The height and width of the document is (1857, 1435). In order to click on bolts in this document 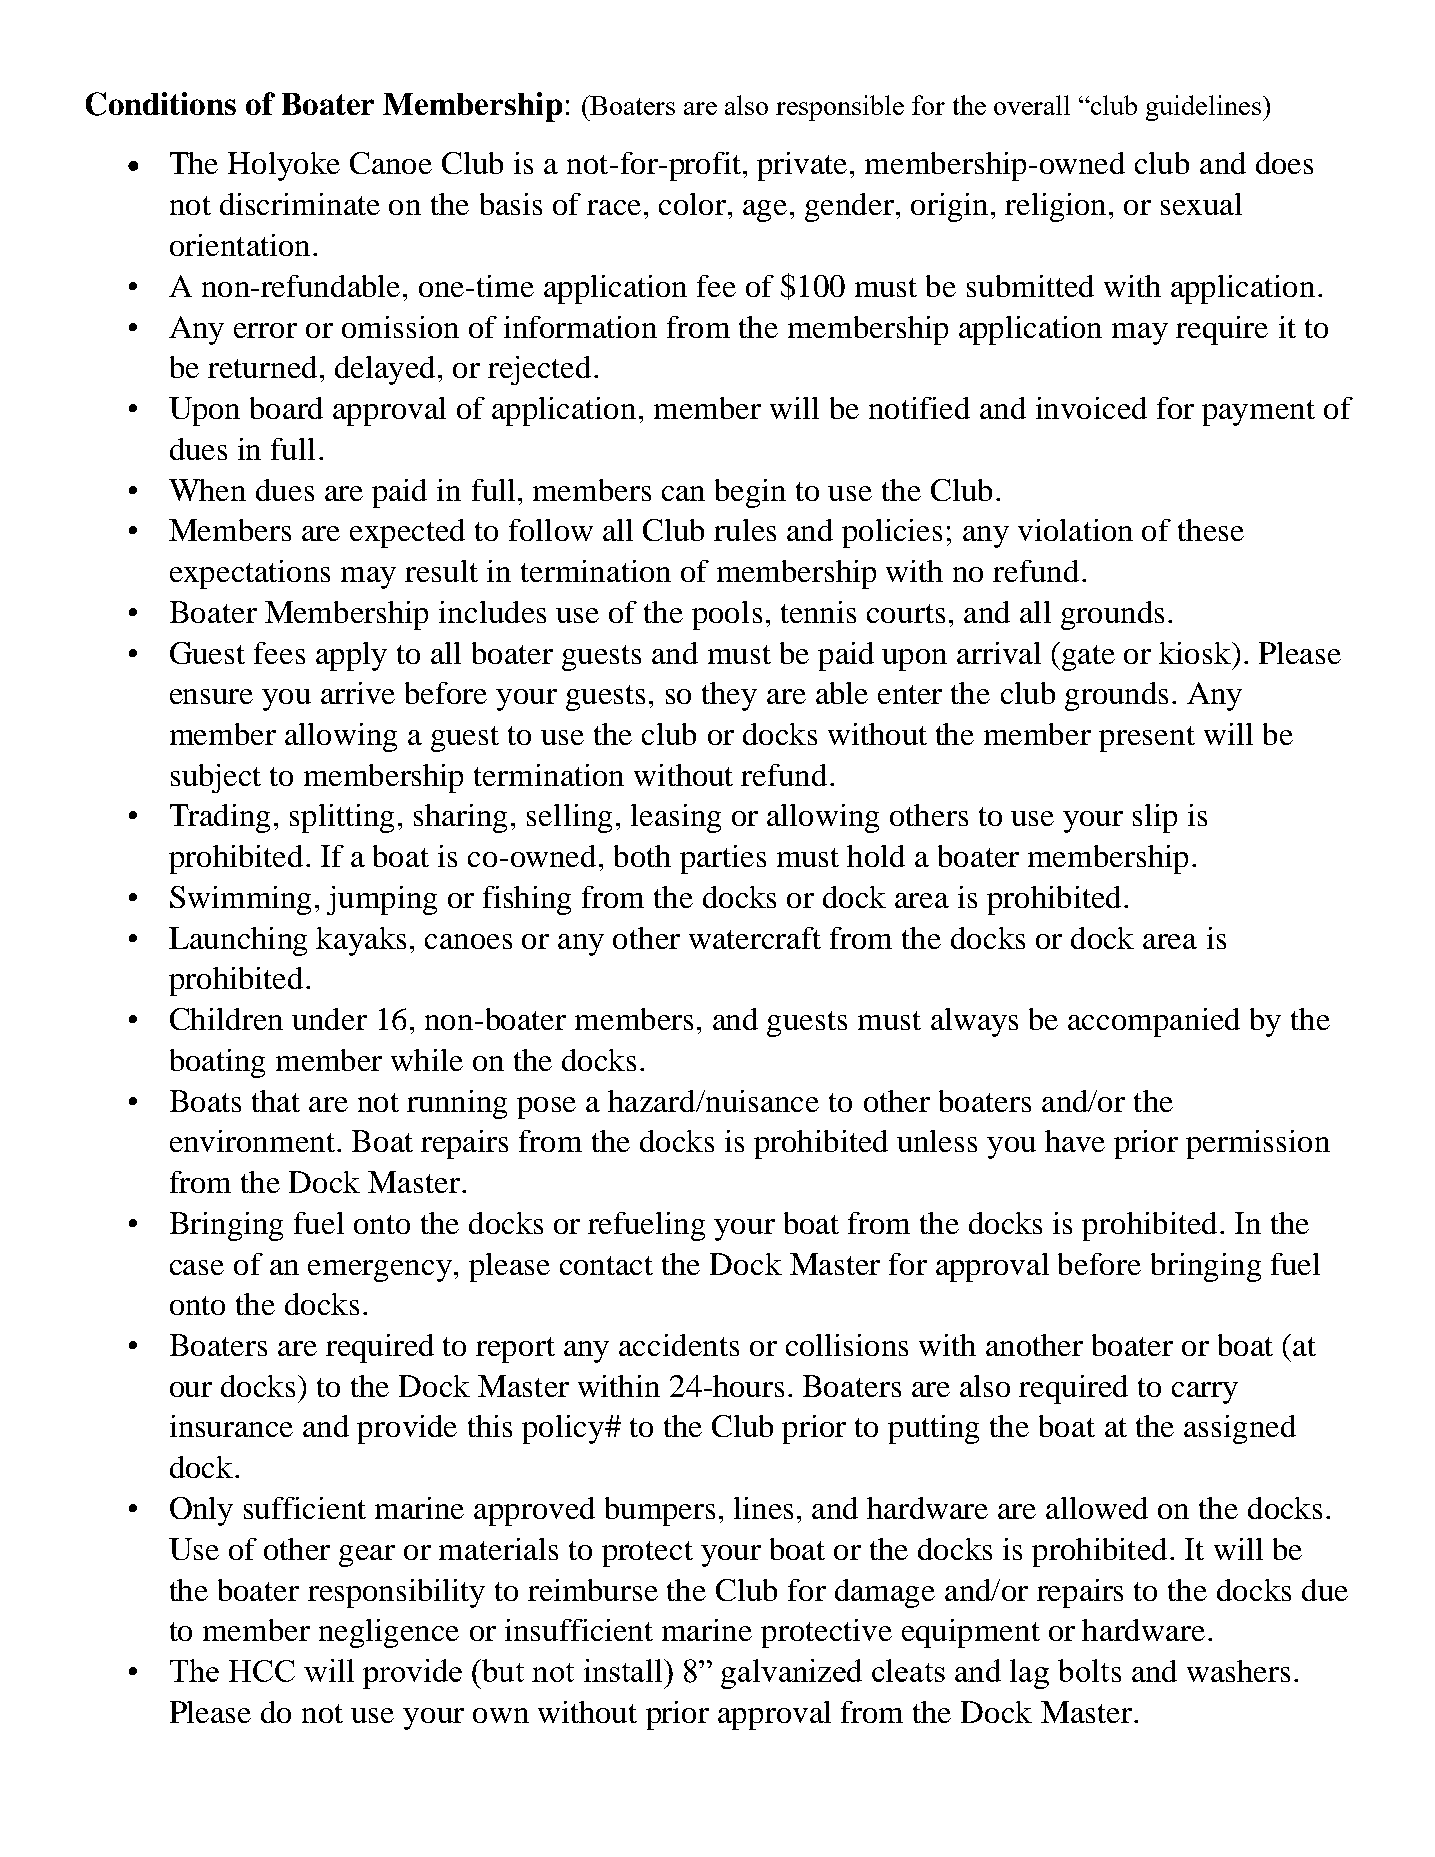, I will do `click(1089, 1670)`.
